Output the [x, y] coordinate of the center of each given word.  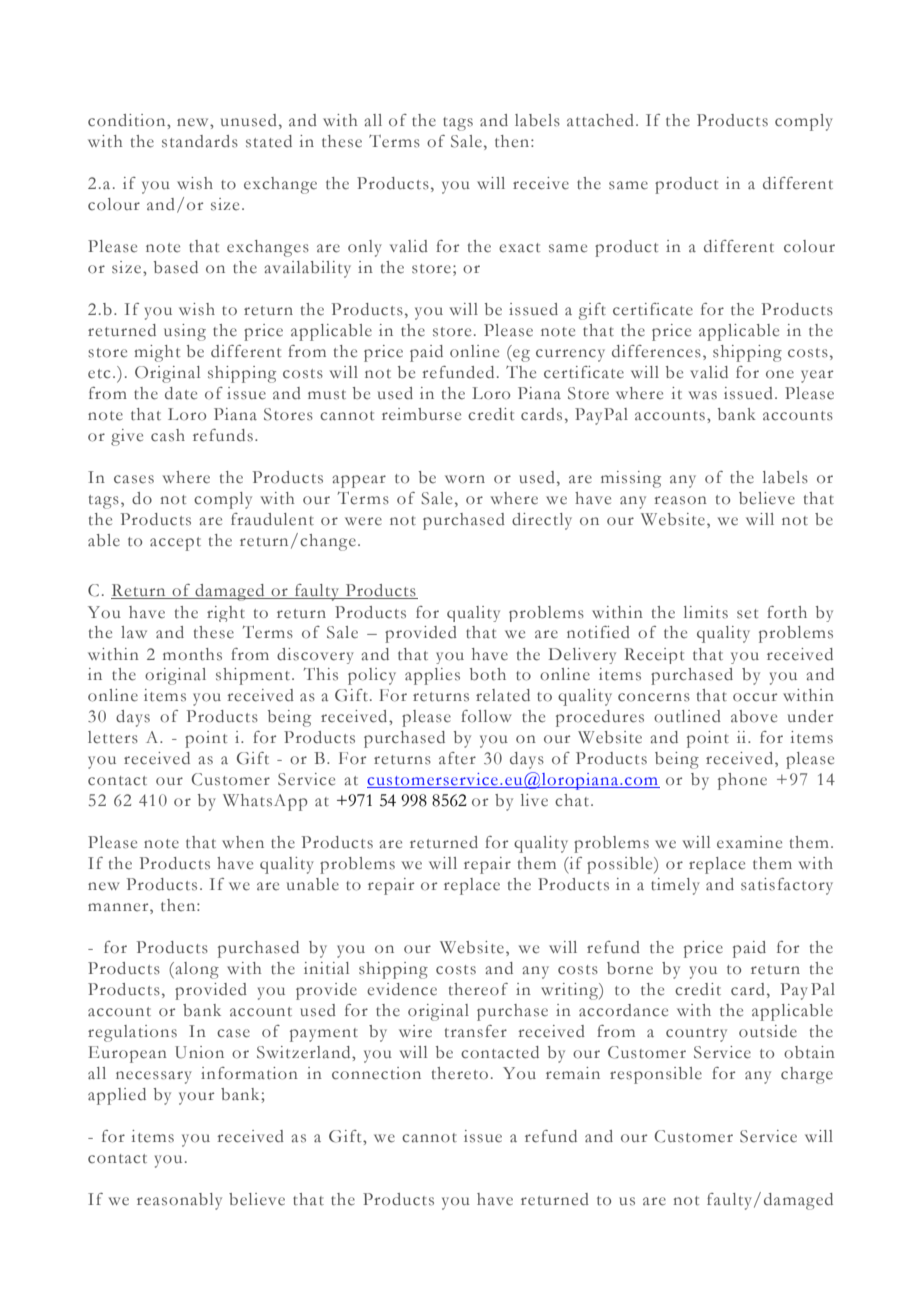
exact [519, 248]
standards [200, 141]
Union [199, 1052]
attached [600, 120]
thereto [460, 1073]
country [696, 1035]
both [488, 674]
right [226, 614]
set [747, 614]
